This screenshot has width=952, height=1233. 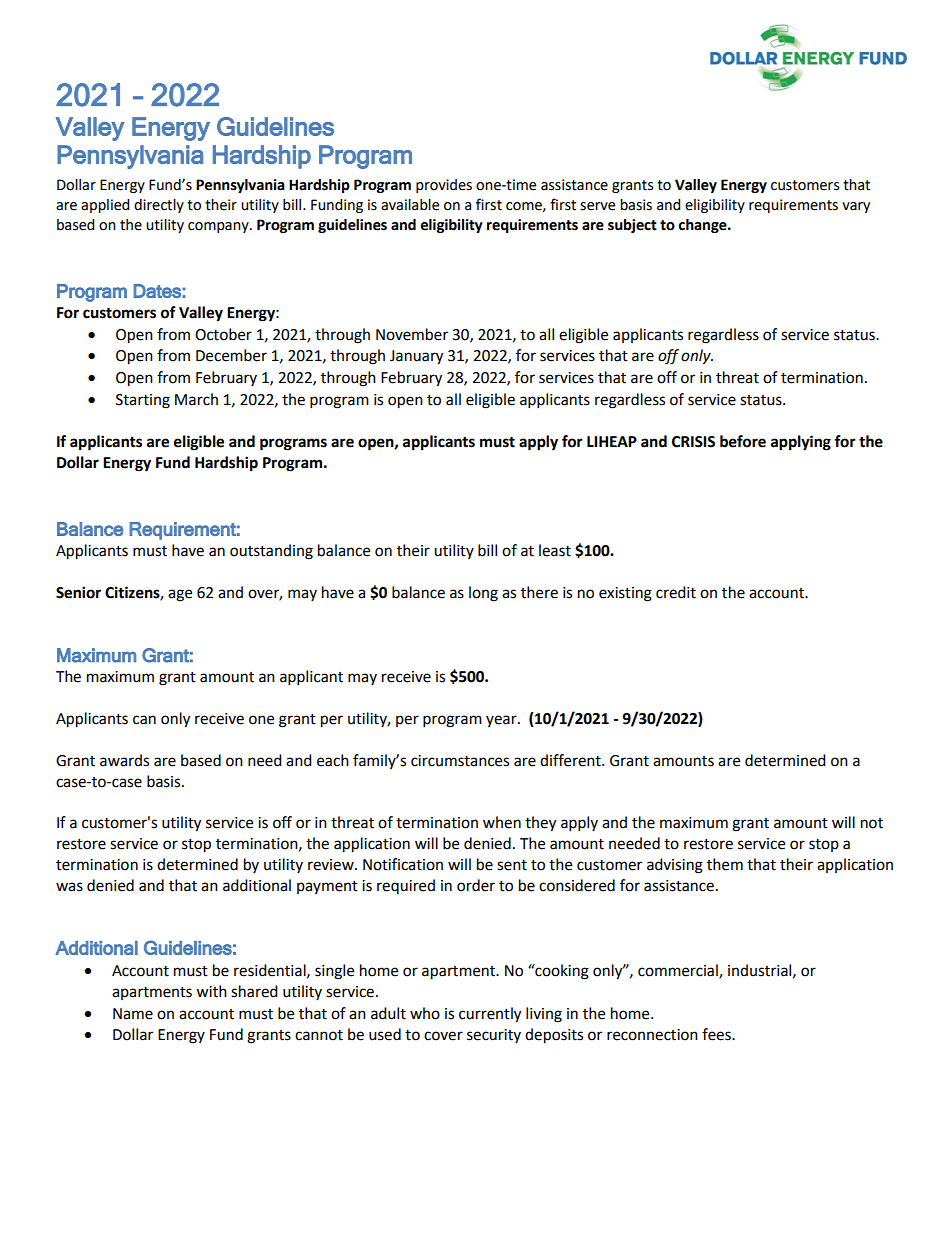 I want to click on Starting, so click(x=143, y=401).
